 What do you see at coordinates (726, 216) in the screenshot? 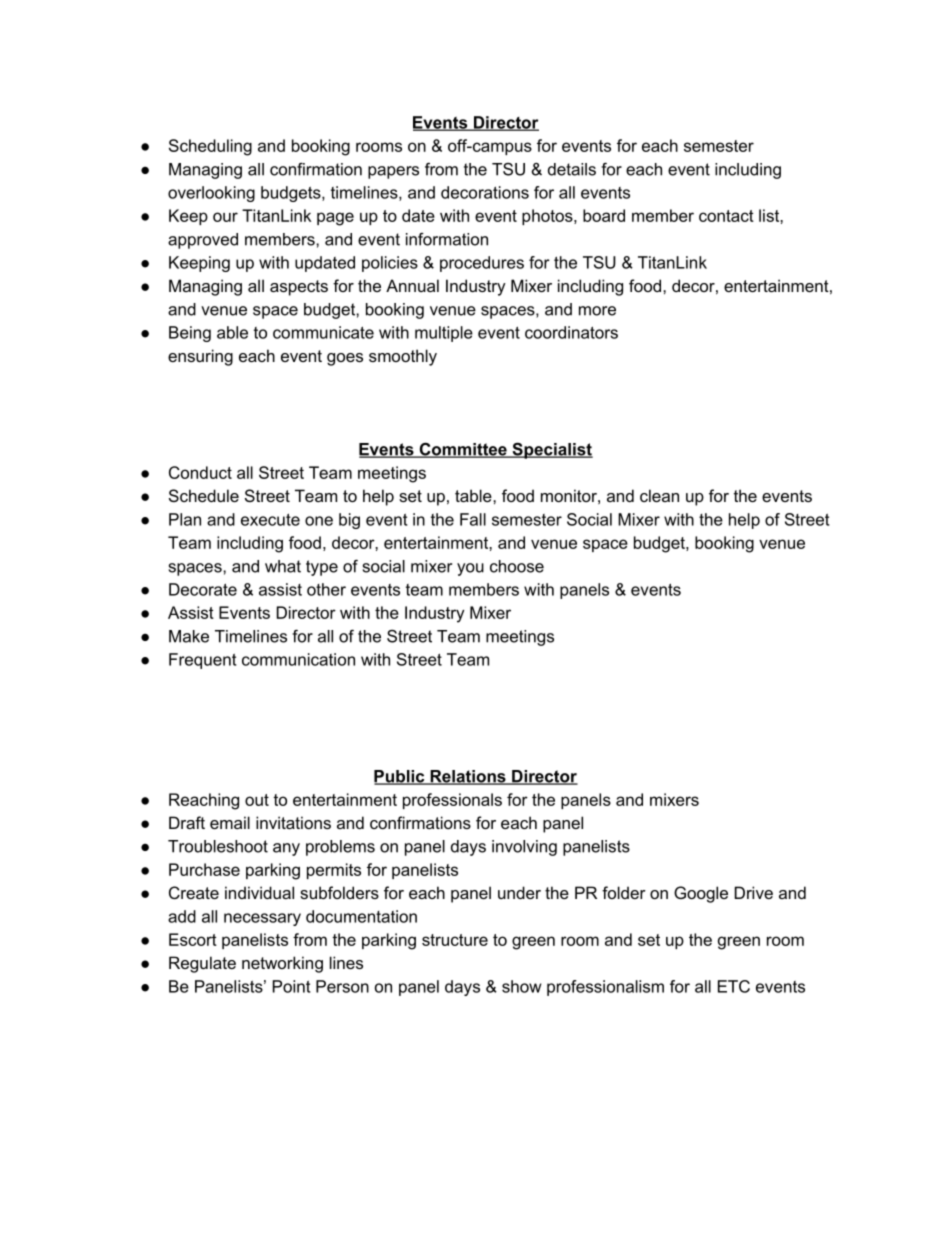
I see `contact` at bounding box center [726, 216].
